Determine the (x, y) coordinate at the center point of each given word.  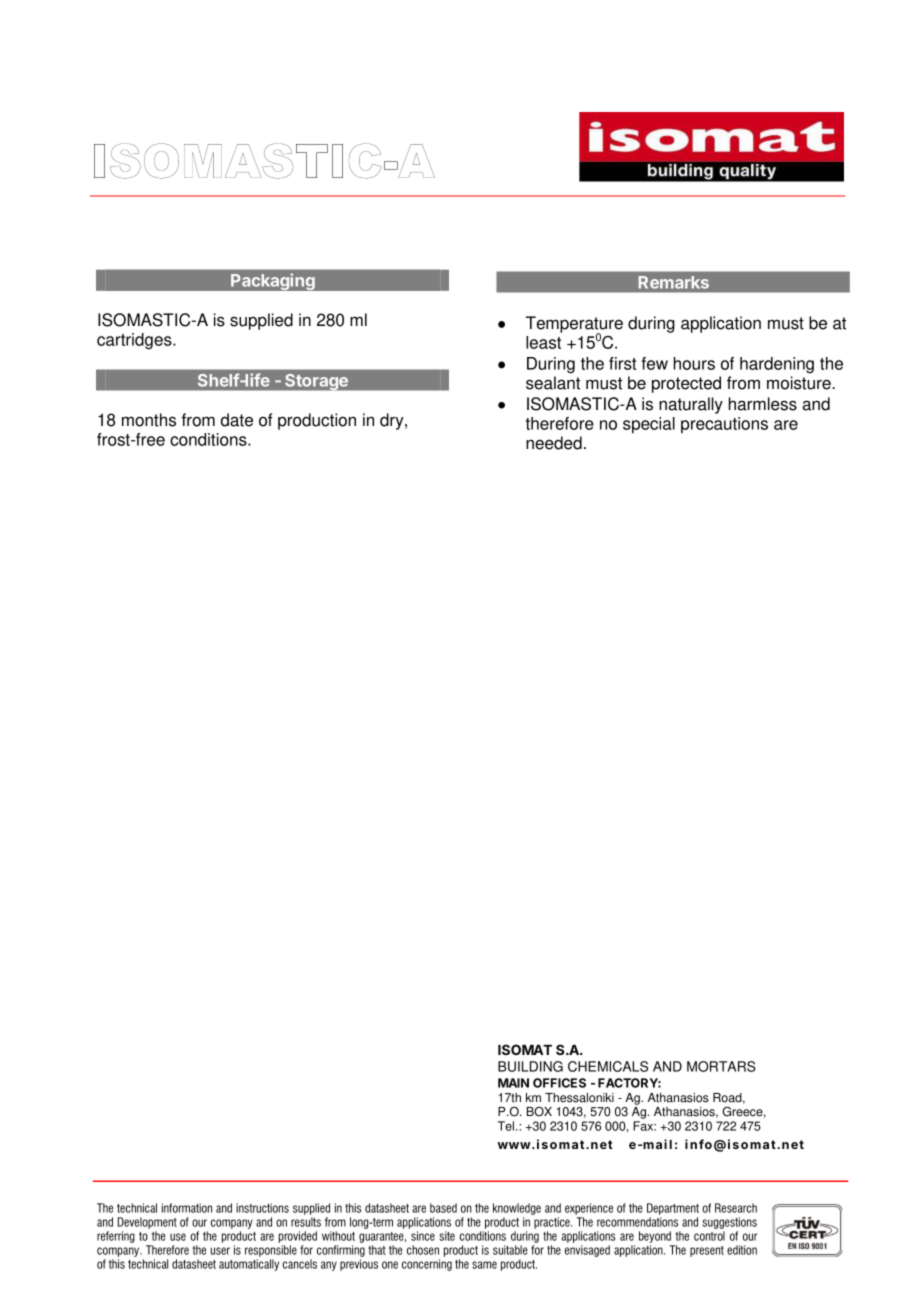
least (543, 342)
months (149, 420)
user (220, 1251)
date (237, 420)
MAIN (513, 1083)
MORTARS (721, 1066)
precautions (724, 425)
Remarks (674, 282)
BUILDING (530, 1066)
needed (554, 443)
